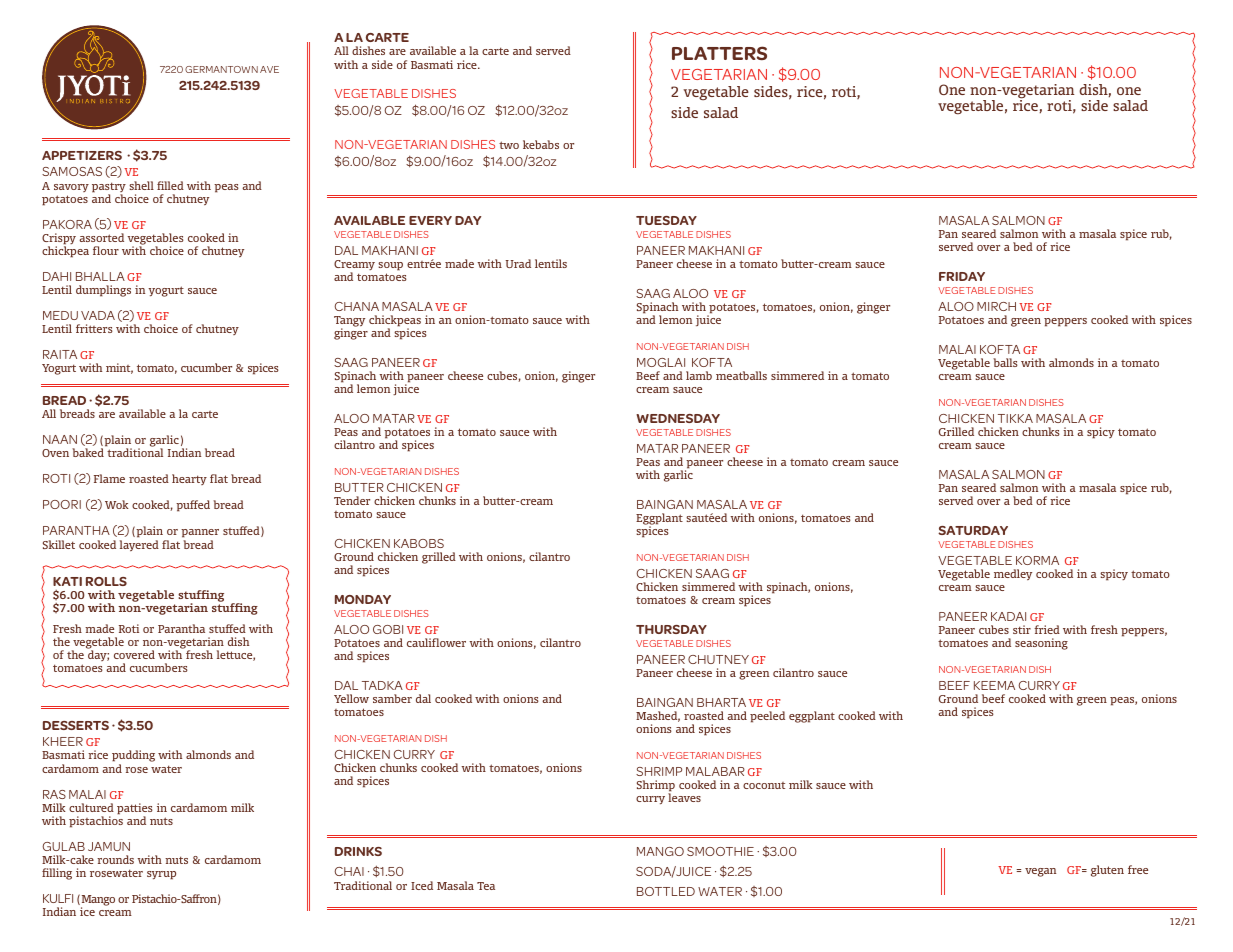 Image resolution: width=1233 pixels, height=952 pixels. What do you see at coordinates (541, 144) in the screenshot?
I see `kebabs` at bounding box center [541, 144].
